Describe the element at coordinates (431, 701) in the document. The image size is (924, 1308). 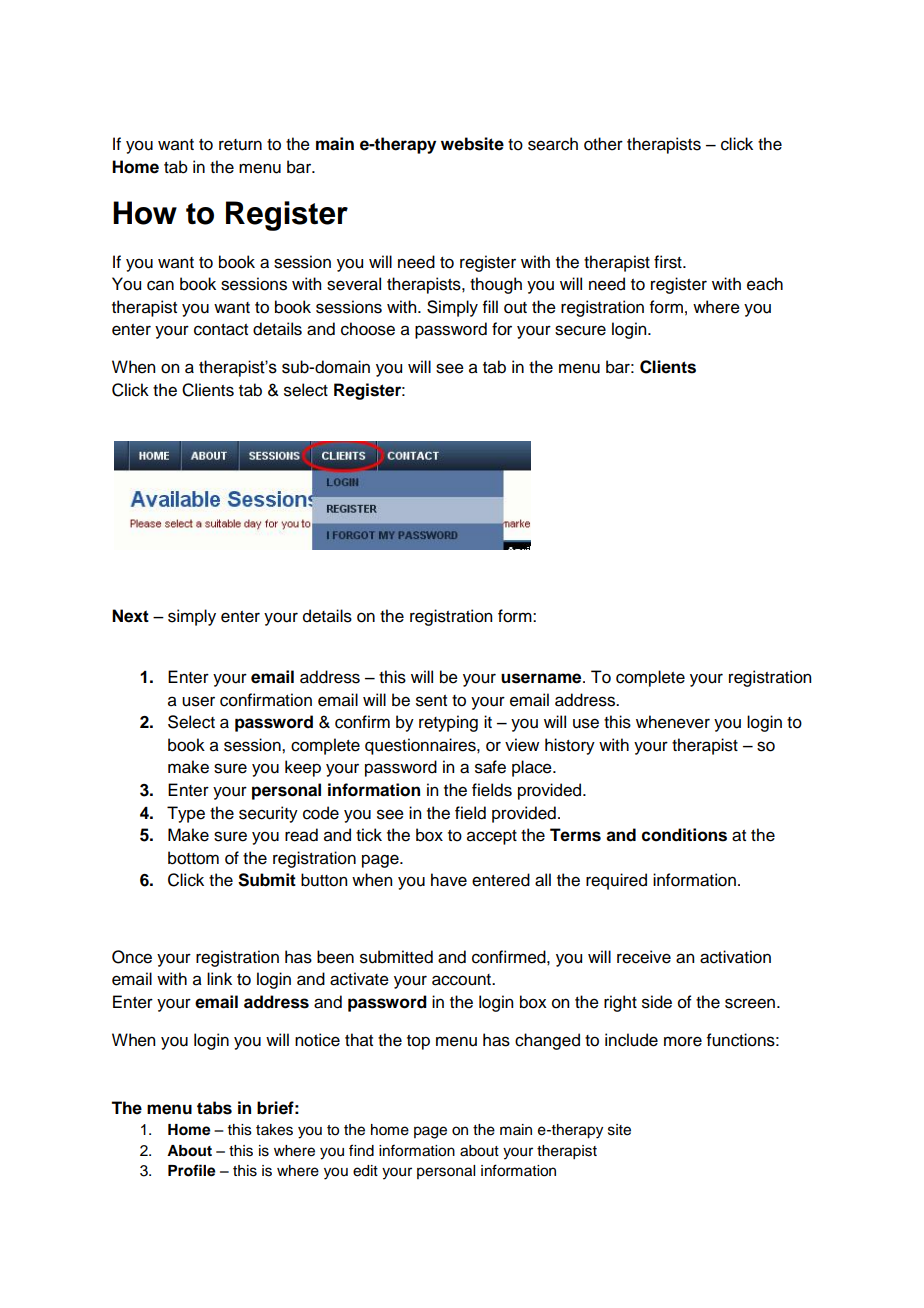
I see `sent` at that location.
